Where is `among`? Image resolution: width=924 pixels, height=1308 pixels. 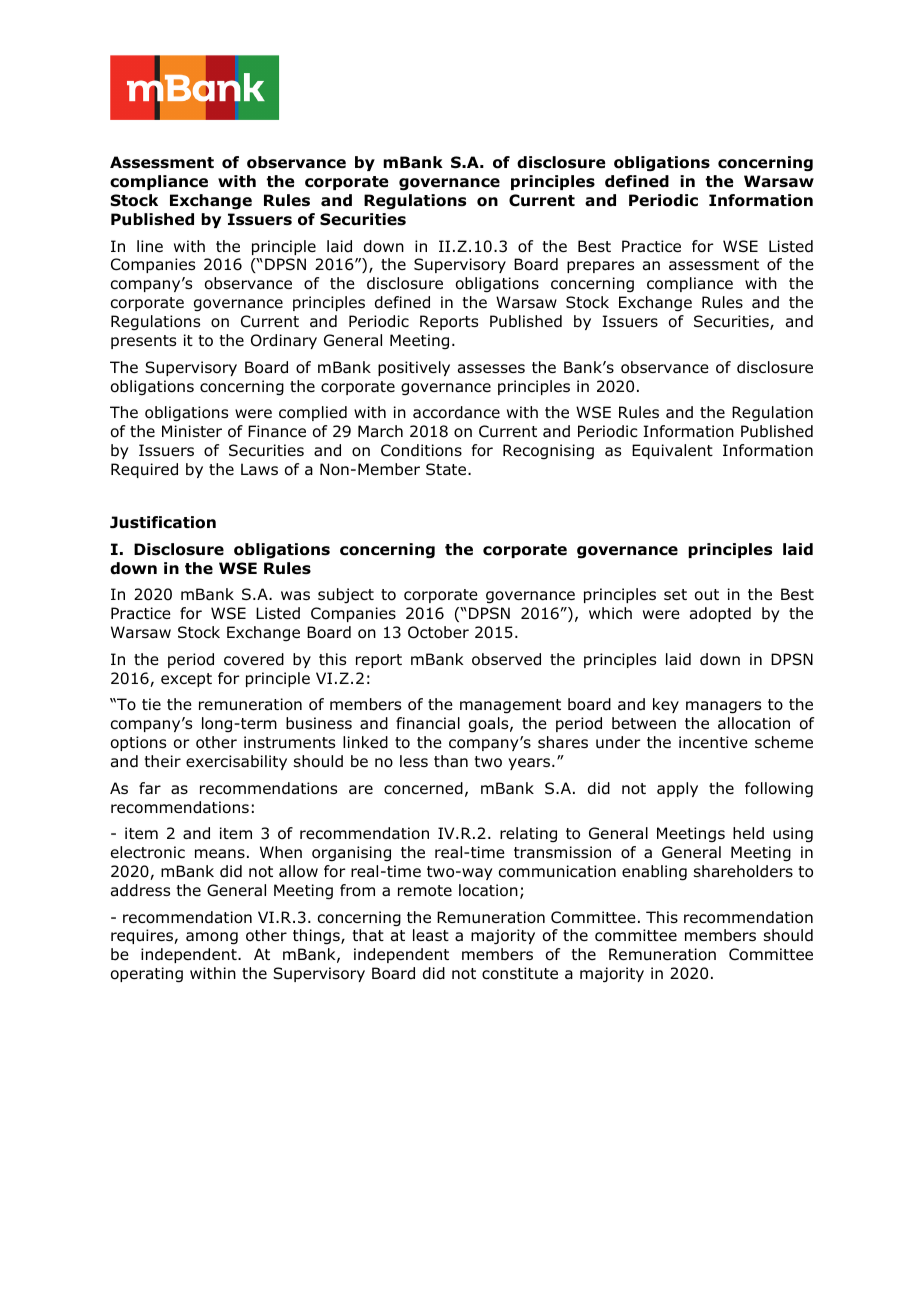
among is located at coordinates (212, 938).
